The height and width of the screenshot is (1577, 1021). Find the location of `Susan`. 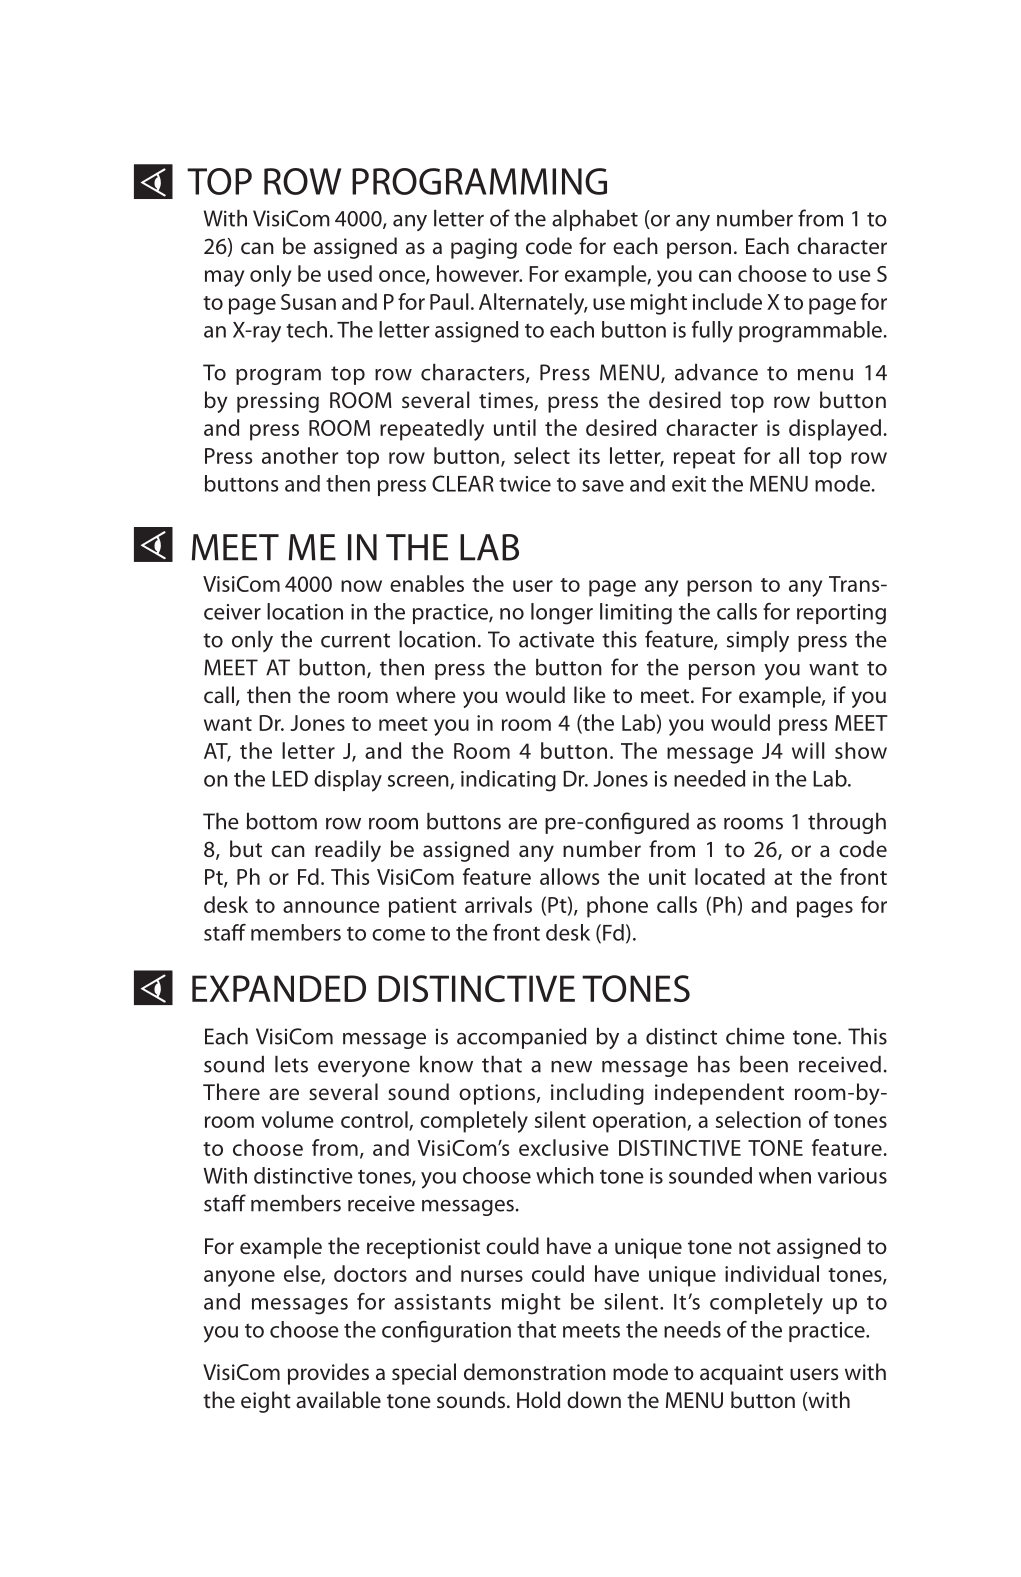

Susan is located at coordinates (308, 302).
